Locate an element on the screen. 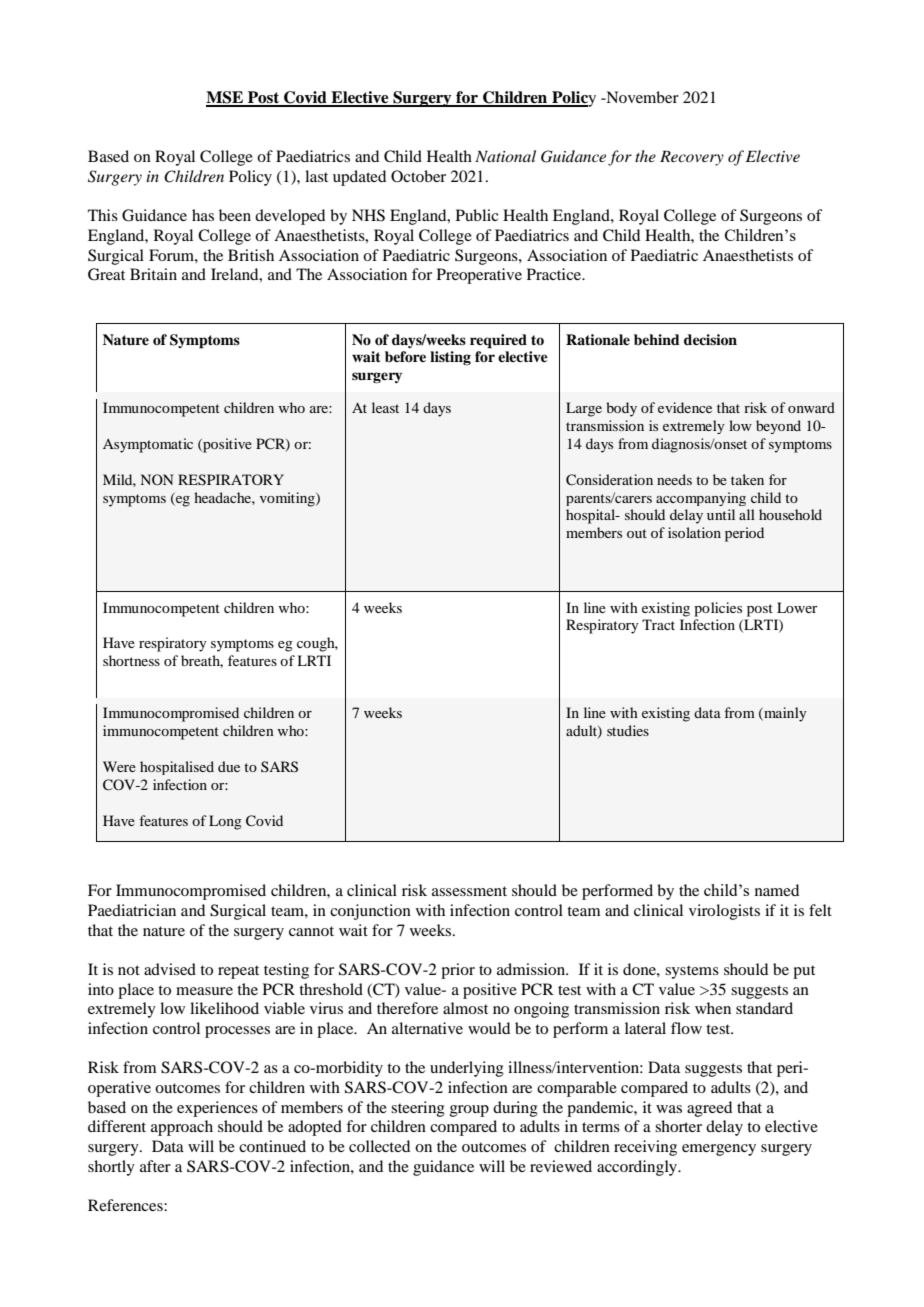 The width and height of the screenshot is (924, 1307). breath is located at coordinates (202, 661).
